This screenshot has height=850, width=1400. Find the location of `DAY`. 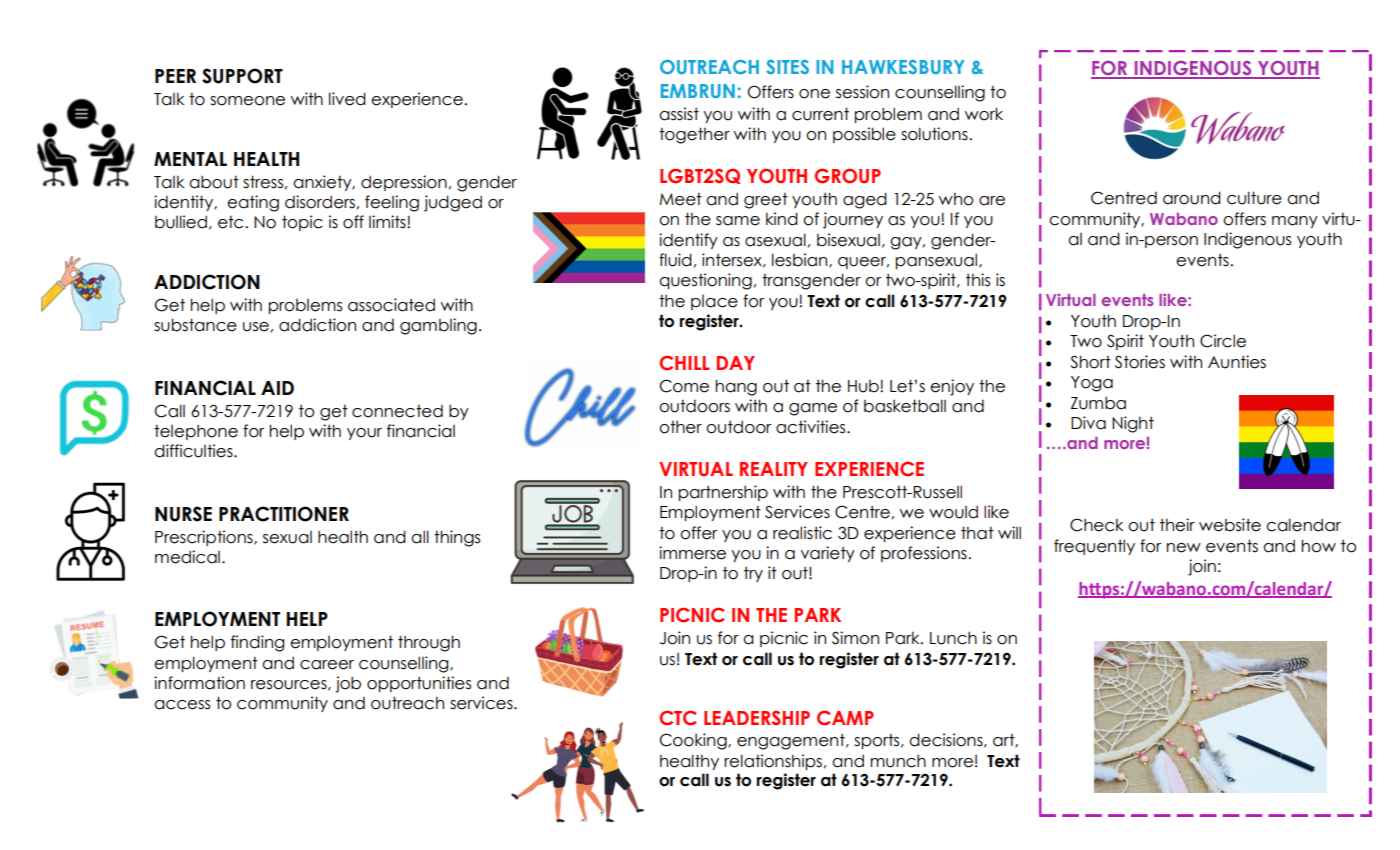

DAY is located at coordinates (736, 363).
